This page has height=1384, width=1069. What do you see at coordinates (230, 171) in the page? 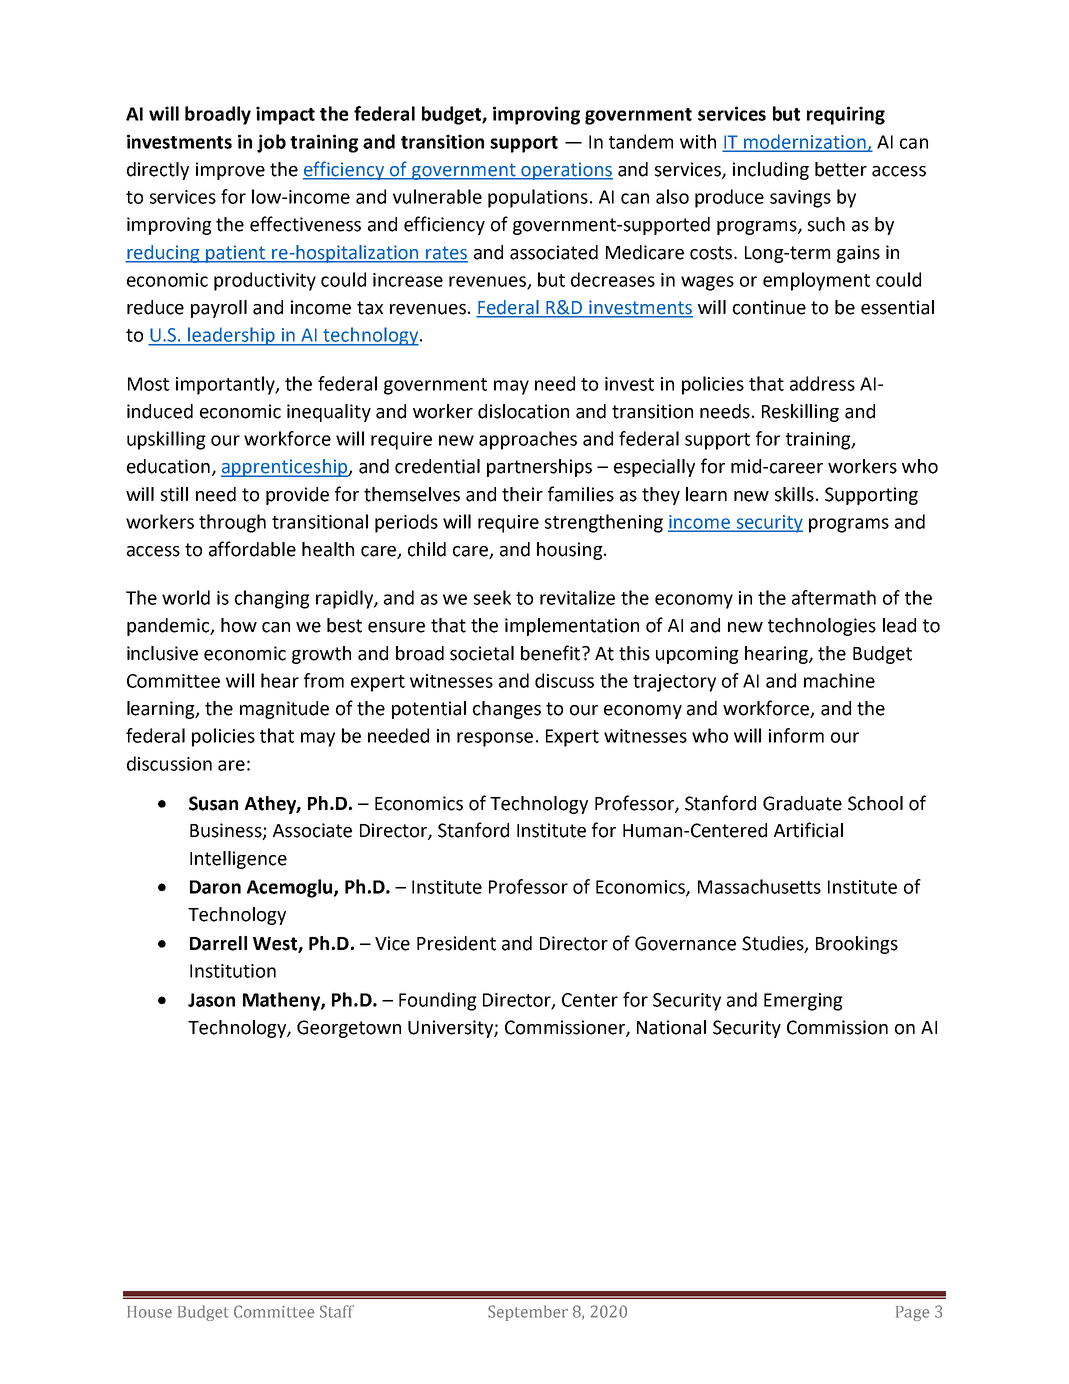
I see `improve` at bounding box center [230, 171].
